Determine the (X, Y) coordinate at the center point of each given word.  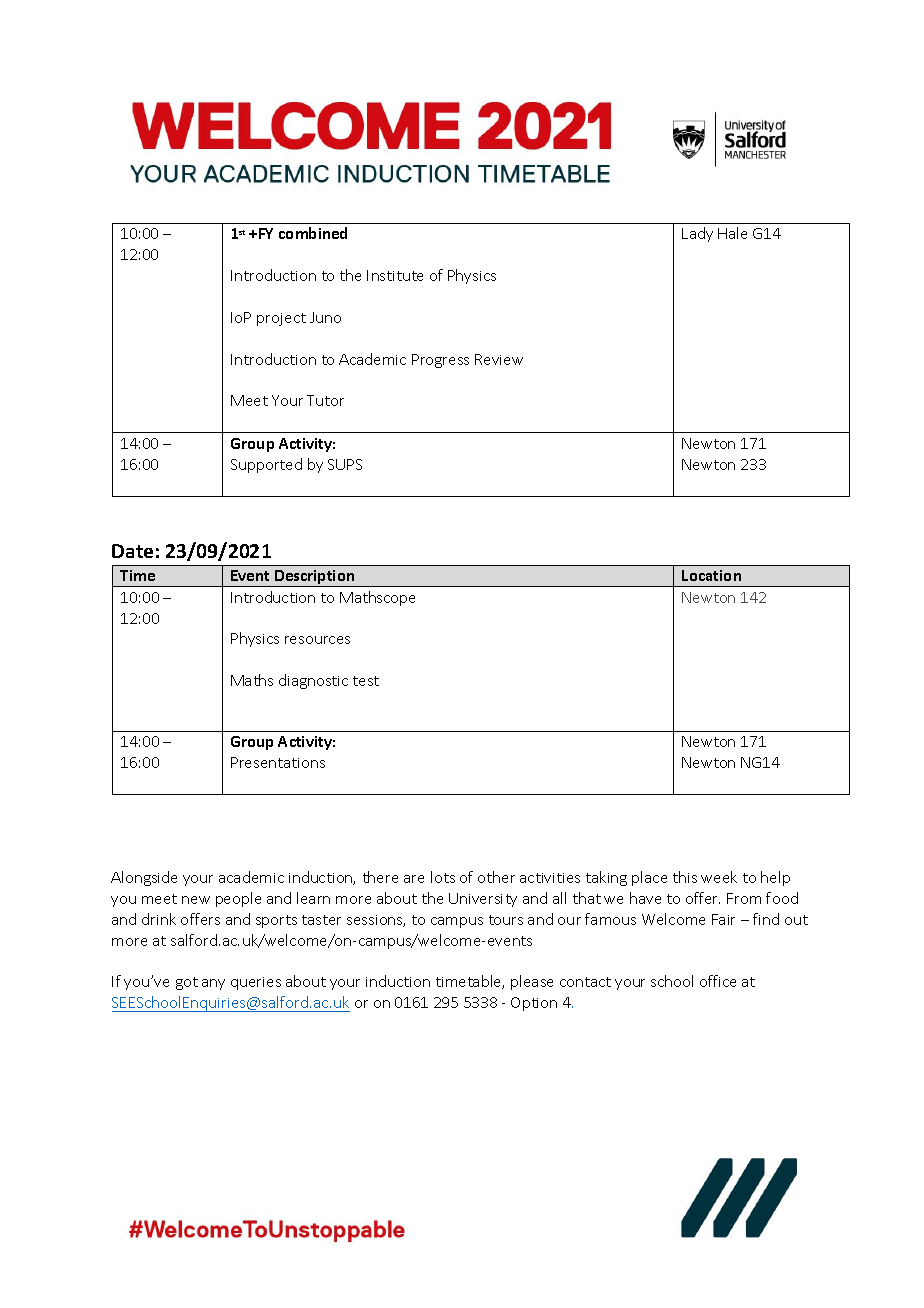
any (213, 984)
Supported (266, 465)
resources (317, 640)
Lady (697, 234)
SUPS (345, 464)
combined (313, 233)
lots (443, 877)
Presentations (278, 762)
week (719, 877)
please (532, 982)
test (366, 681)
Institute (395, 275)
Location (711, 575)
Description (315, 578)
